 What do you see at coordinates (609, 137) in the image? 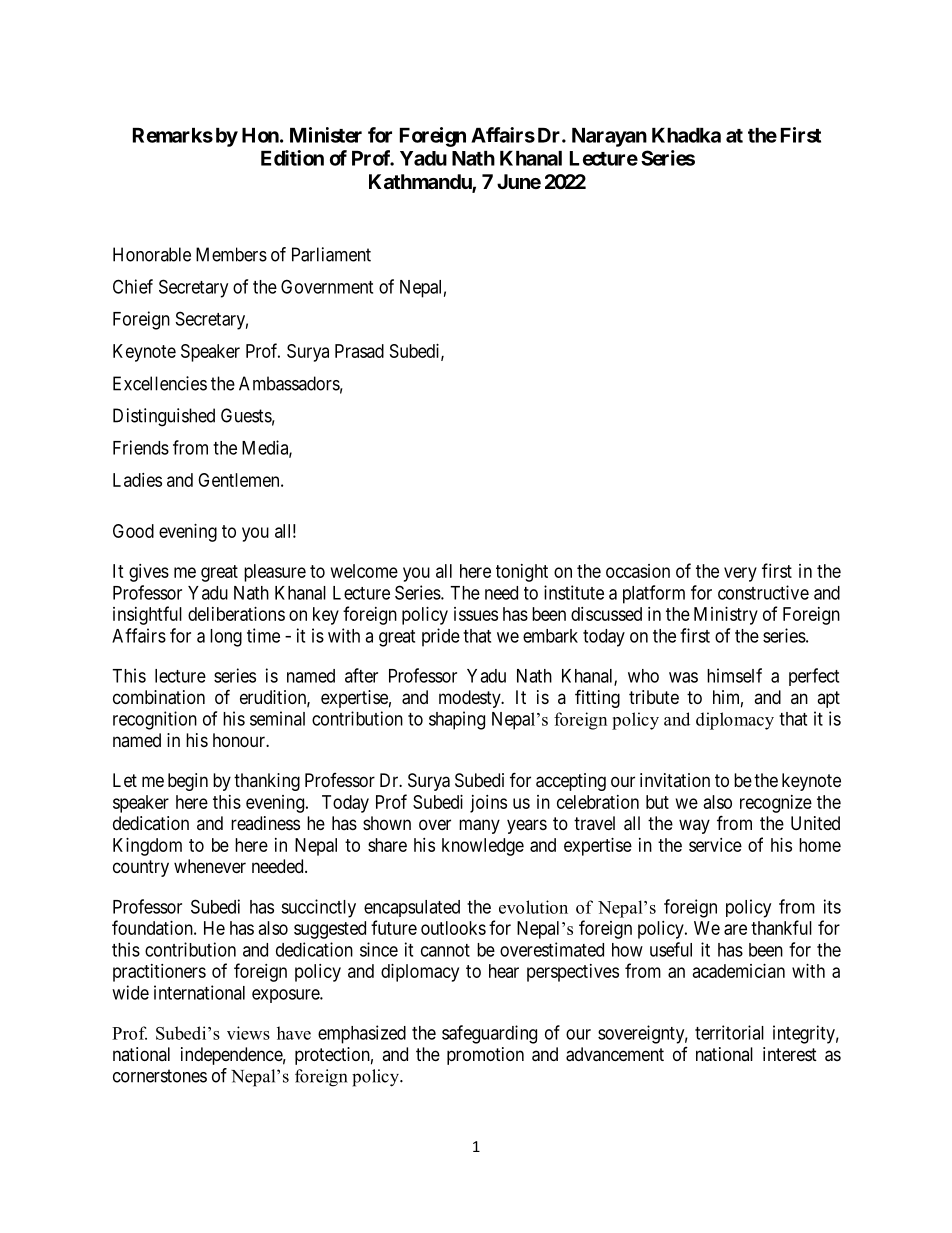
I see `Narayan` at bounding box center [609, 137].
